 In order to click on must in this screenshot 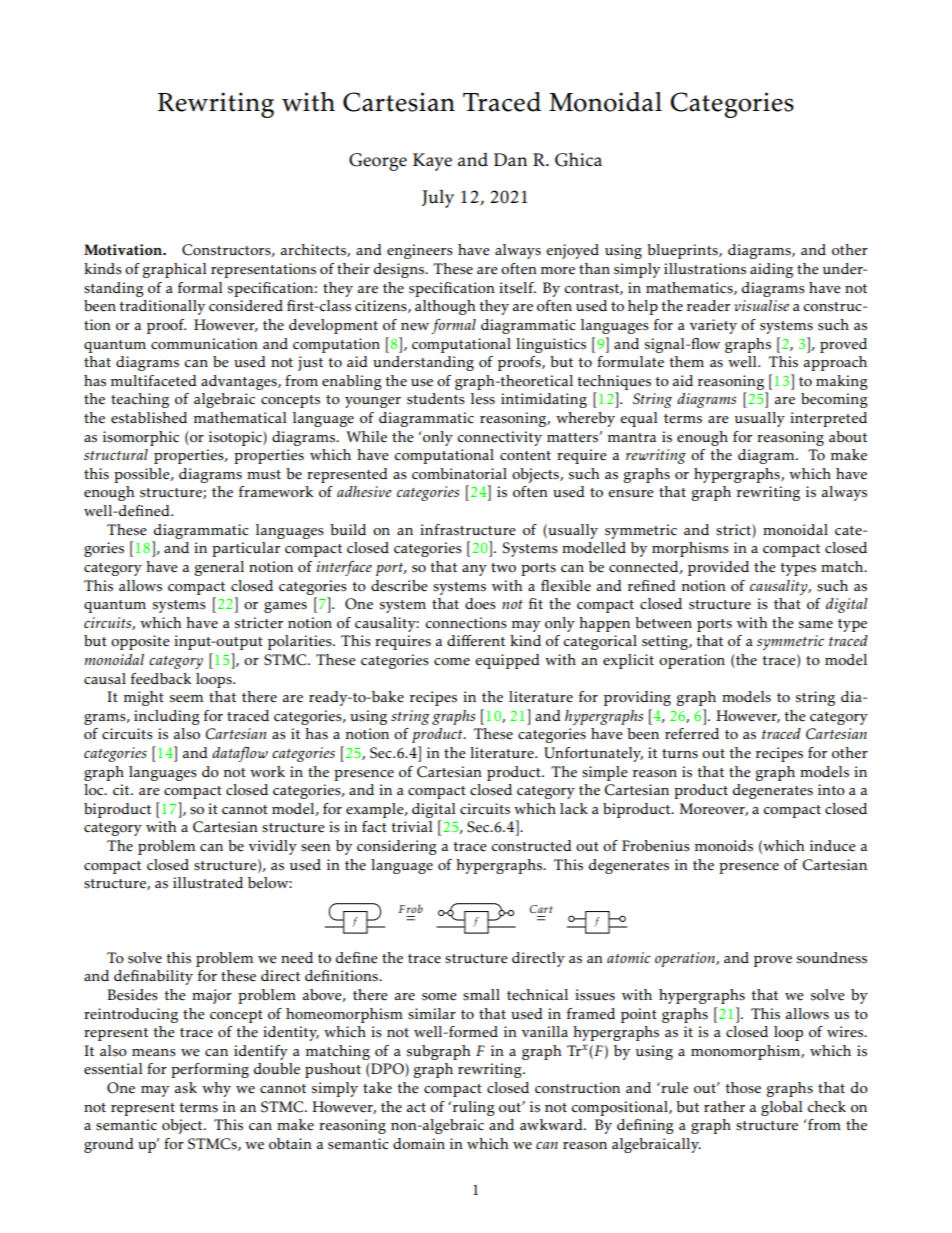, I will do `click(264, 475)`.
